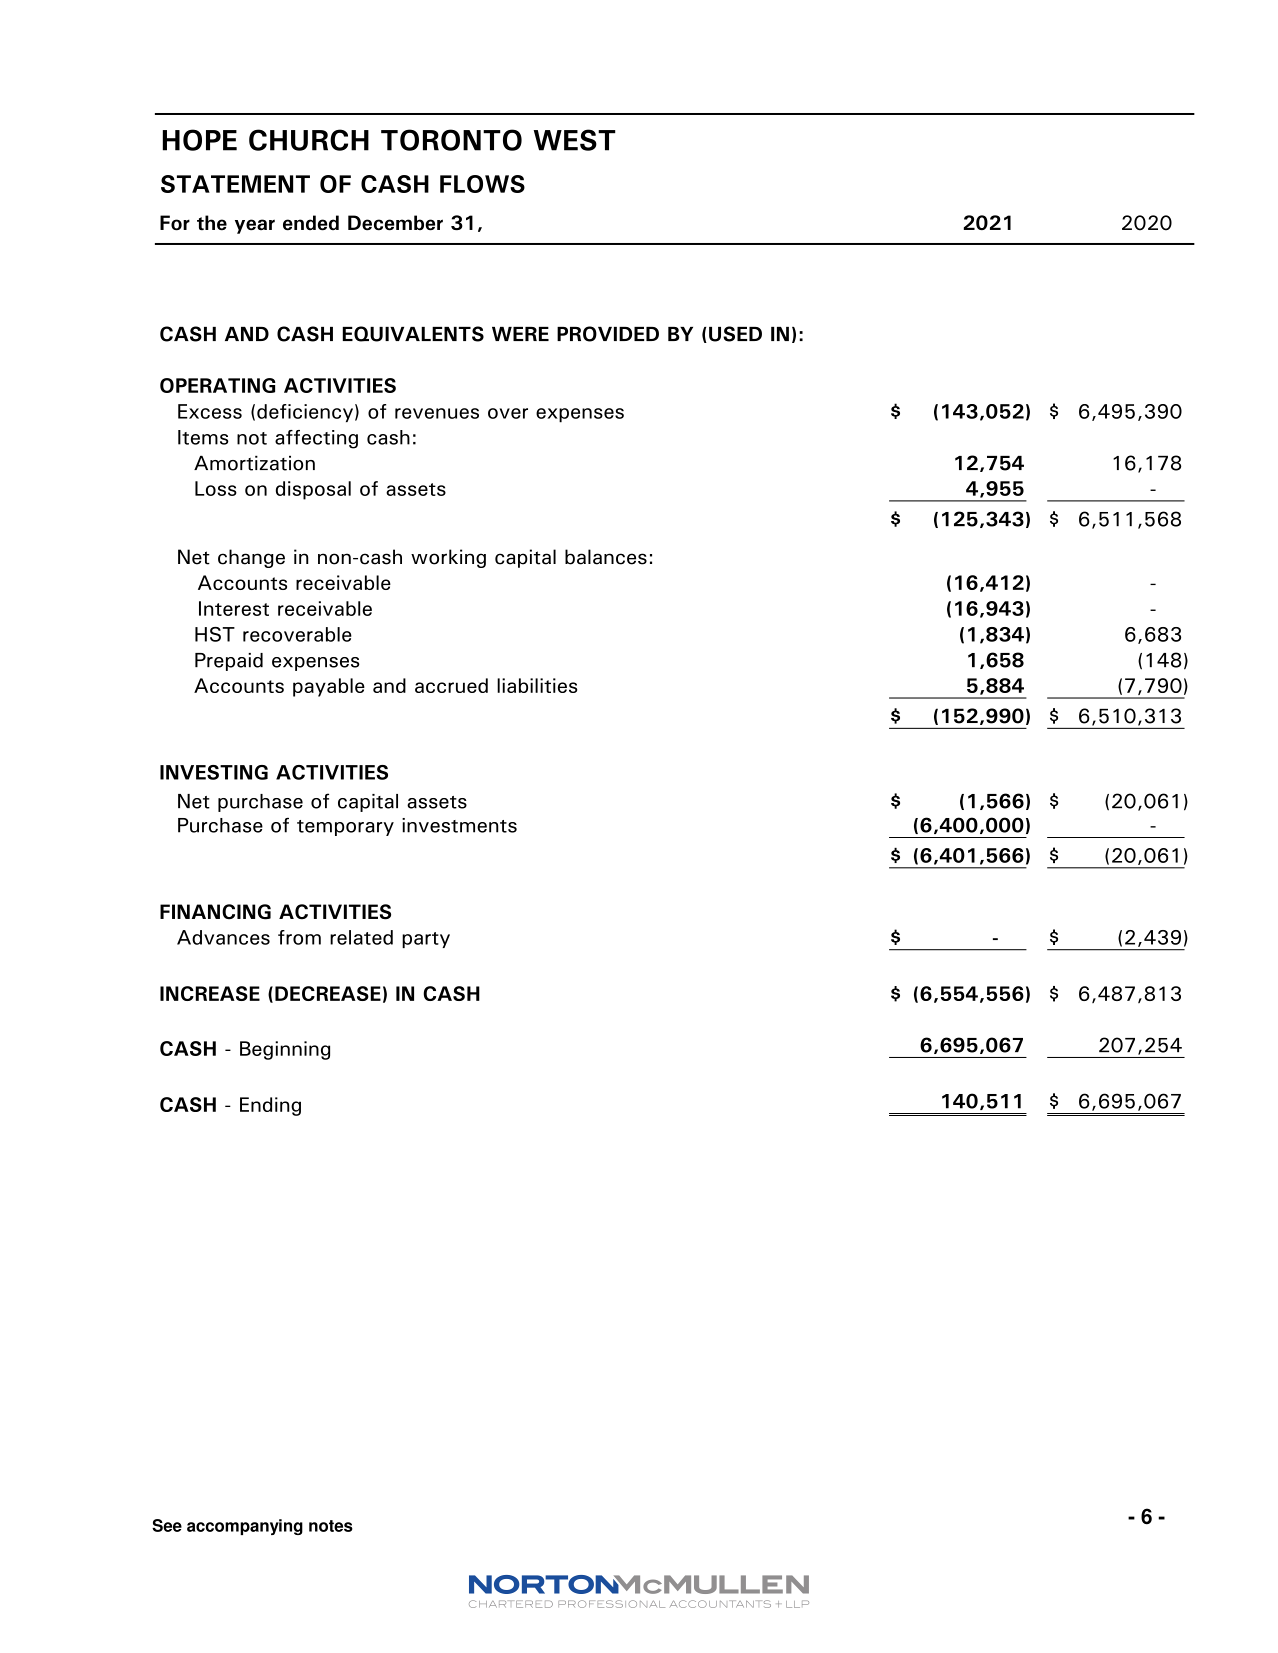 The image size is (1278, 1653). What do you see at coordinates (482, 184) in the screenshot?
I see `FLOWS` at bounding box center [482, 184].
